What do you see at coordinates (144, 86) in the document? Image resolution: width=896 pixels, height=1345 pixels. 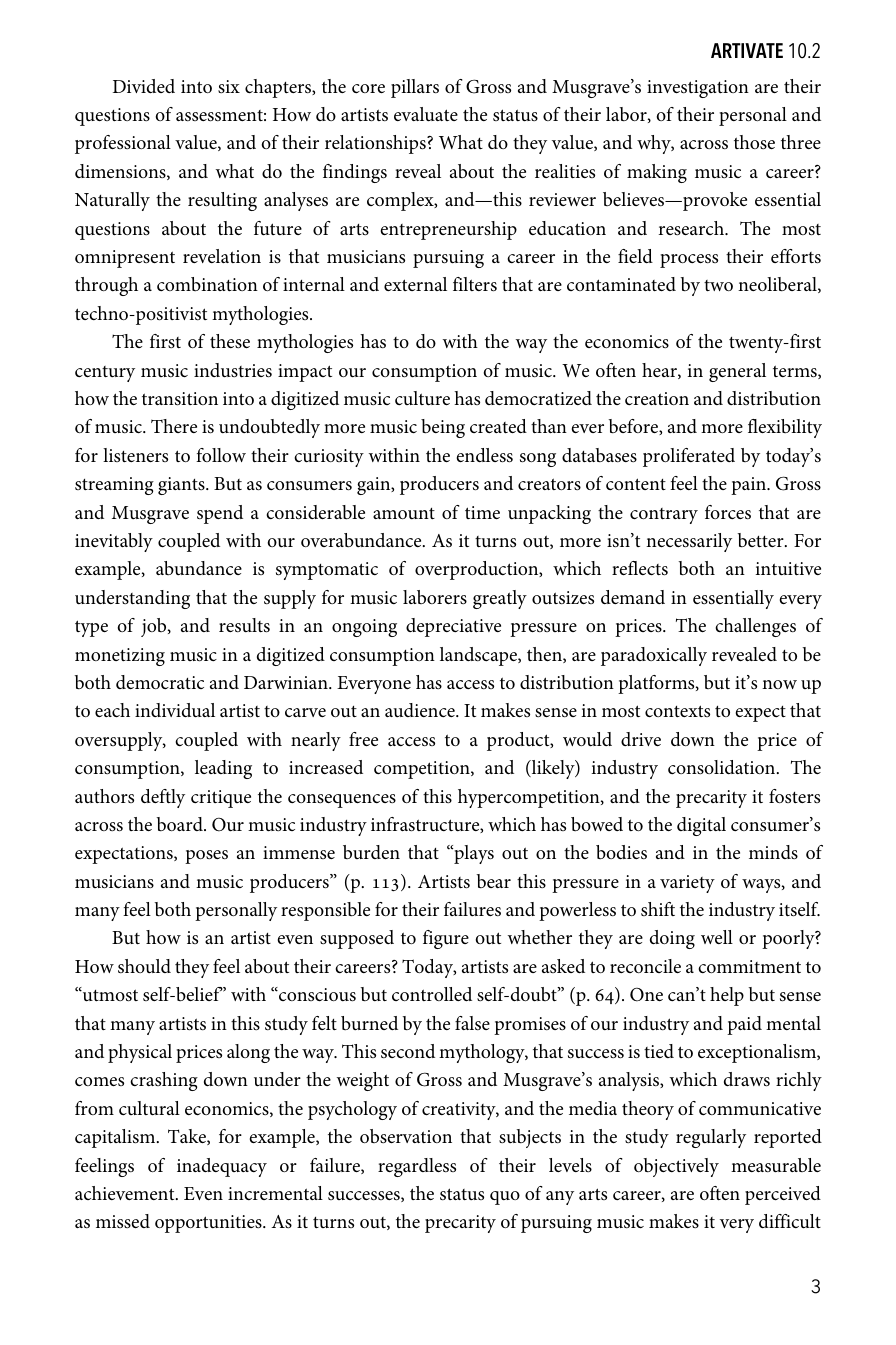 I see `Divided` at bounding box center [144, 86].
